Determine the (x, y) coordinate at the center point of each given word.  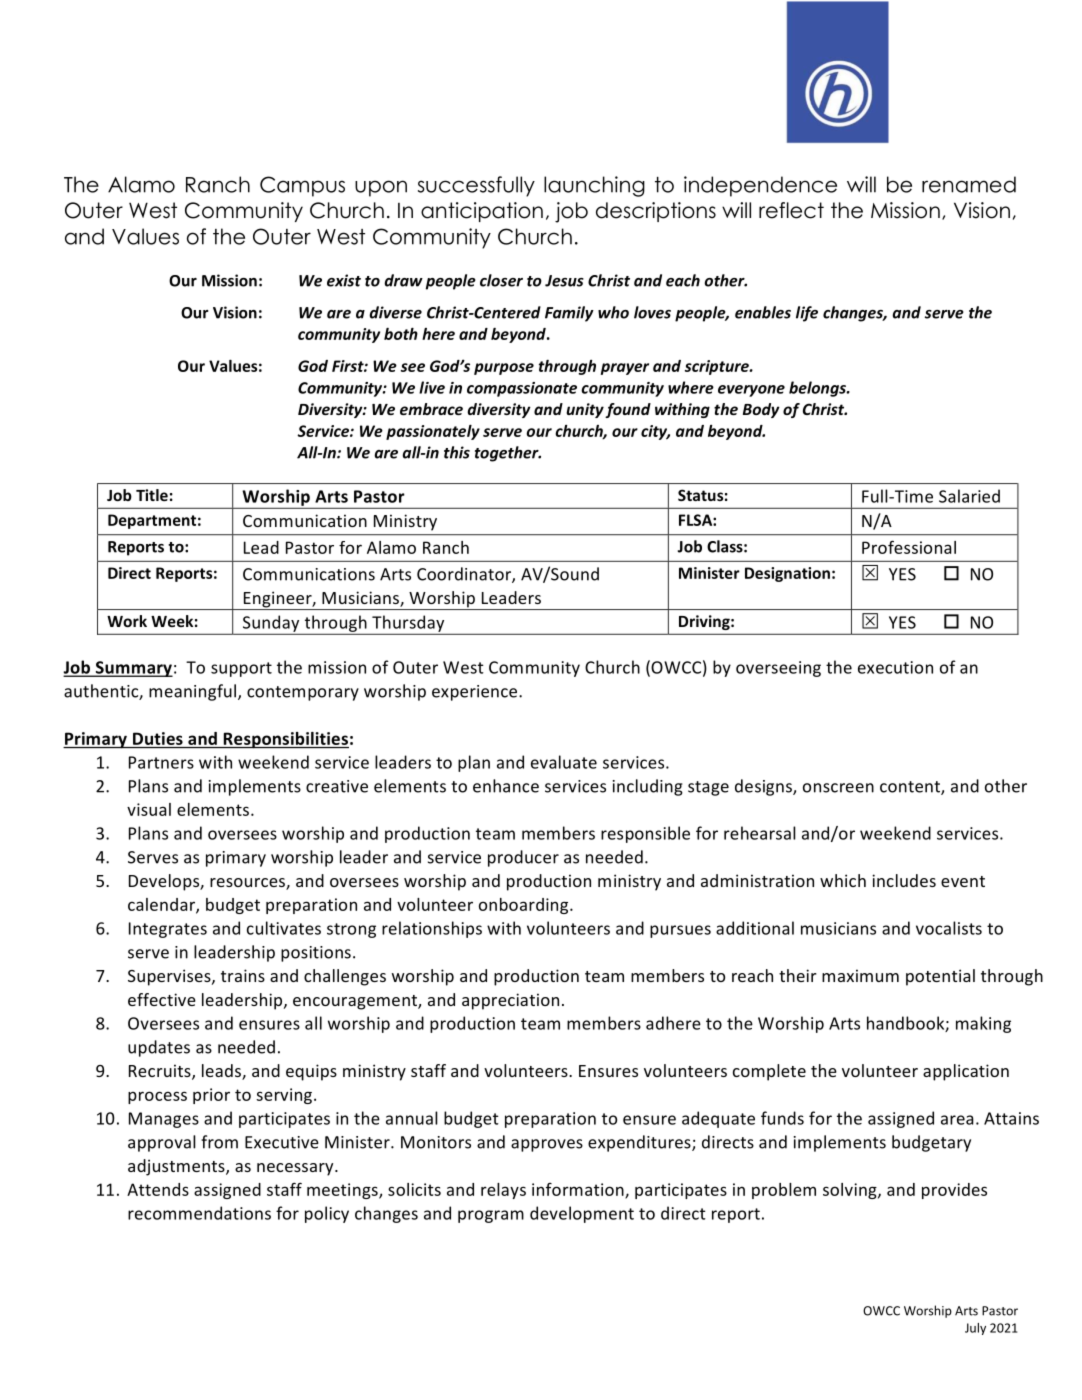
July (975, 1329)
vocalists (949, 928)
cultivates (284, 928)
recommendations (199, 1213)
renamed (969, 184)
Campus (302, 186)
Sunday (271, 623)
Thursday (408, 623)
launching (594, 186)
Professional (909, 547)
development (582, 1214)
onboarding (525, 906)
